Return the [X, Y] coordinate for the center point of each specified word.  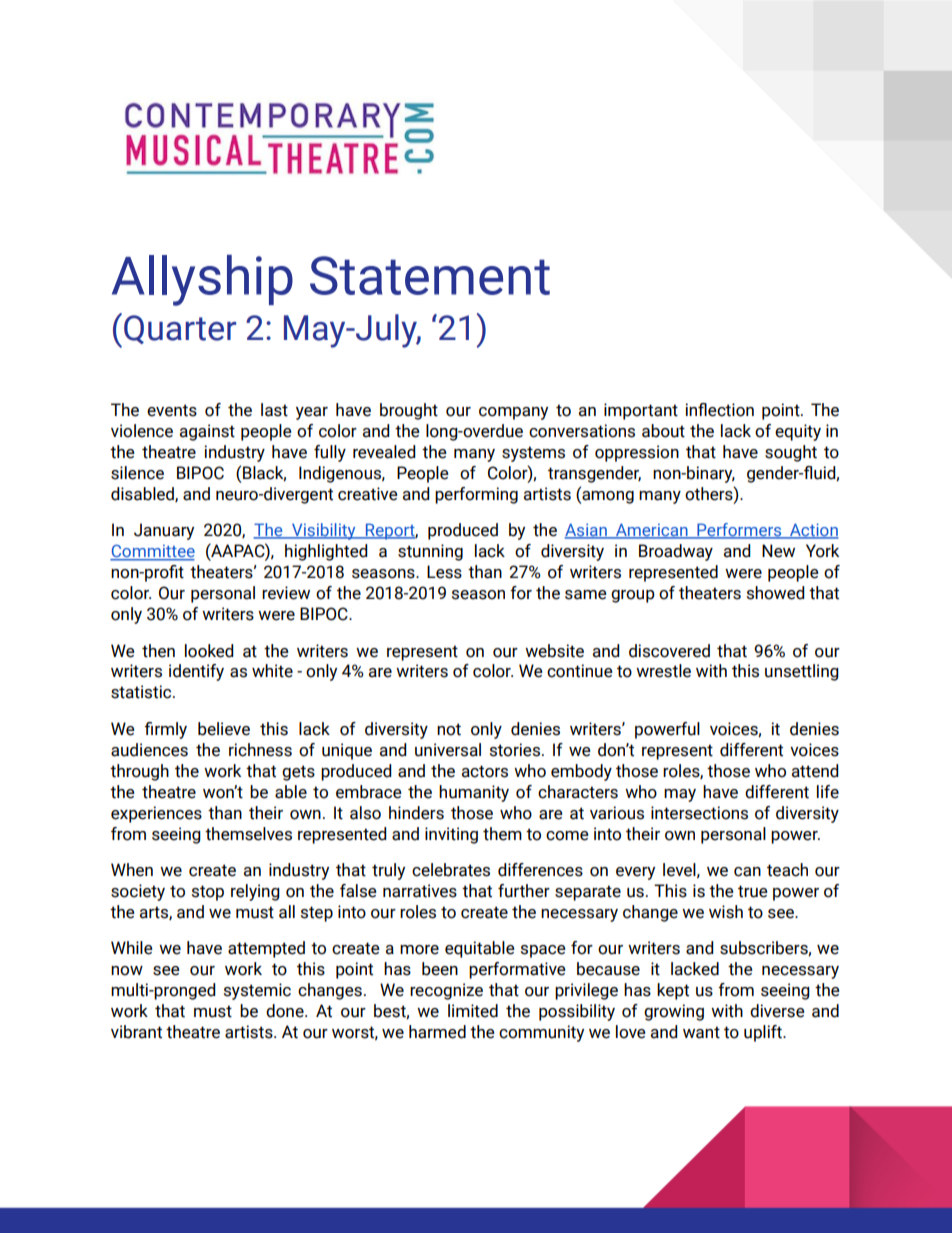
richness [260, 750]
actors [485, 771]
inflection [719, 410]
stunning [430, 552]
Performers [739, 531]
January [164, 531]
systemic [257, 991]
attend [815, 771]
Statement [430, 275]
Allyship [202, 280]
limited [473, 1011]
